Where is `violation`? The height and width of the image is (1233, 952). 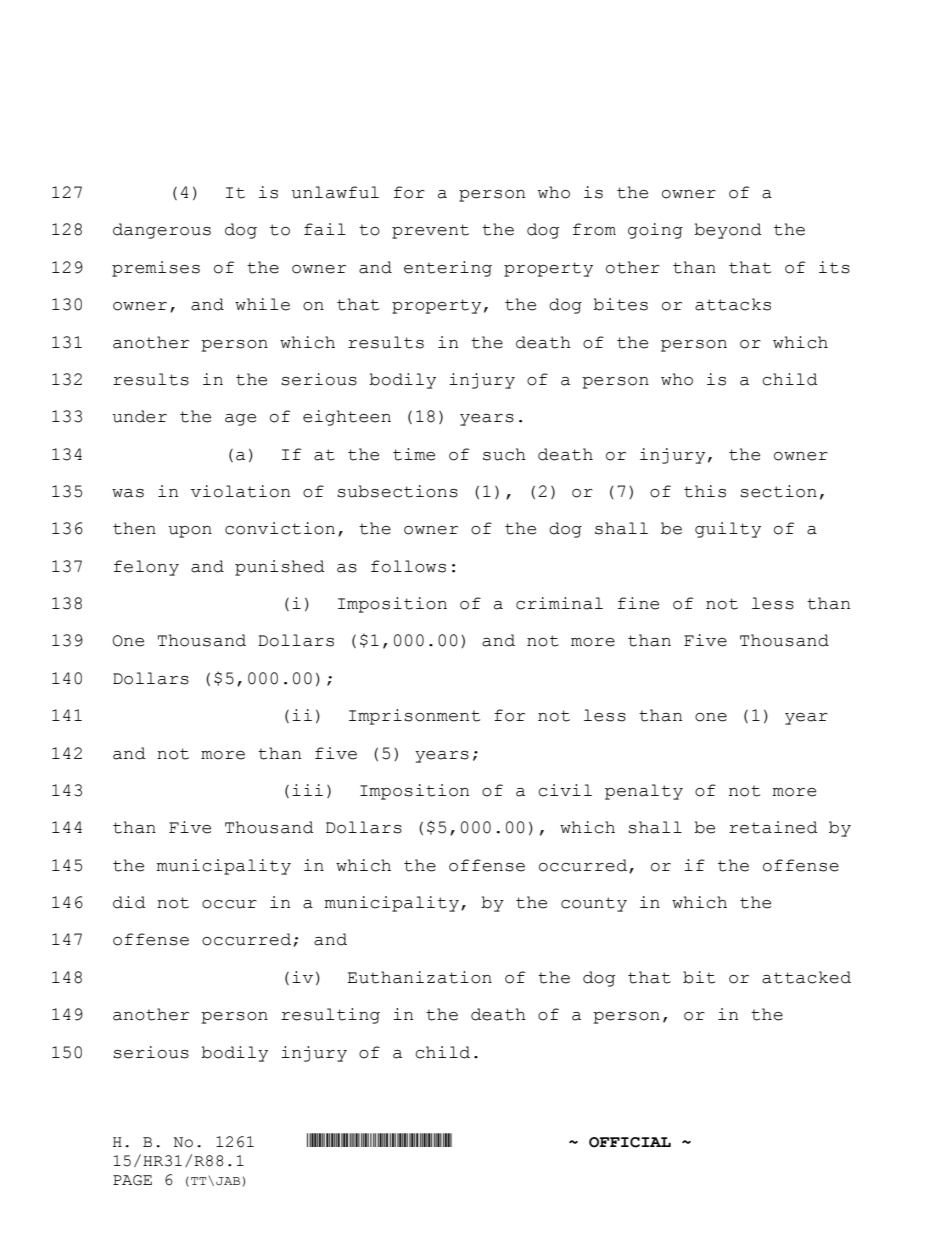 violation is located at coordinates (240, 491).
